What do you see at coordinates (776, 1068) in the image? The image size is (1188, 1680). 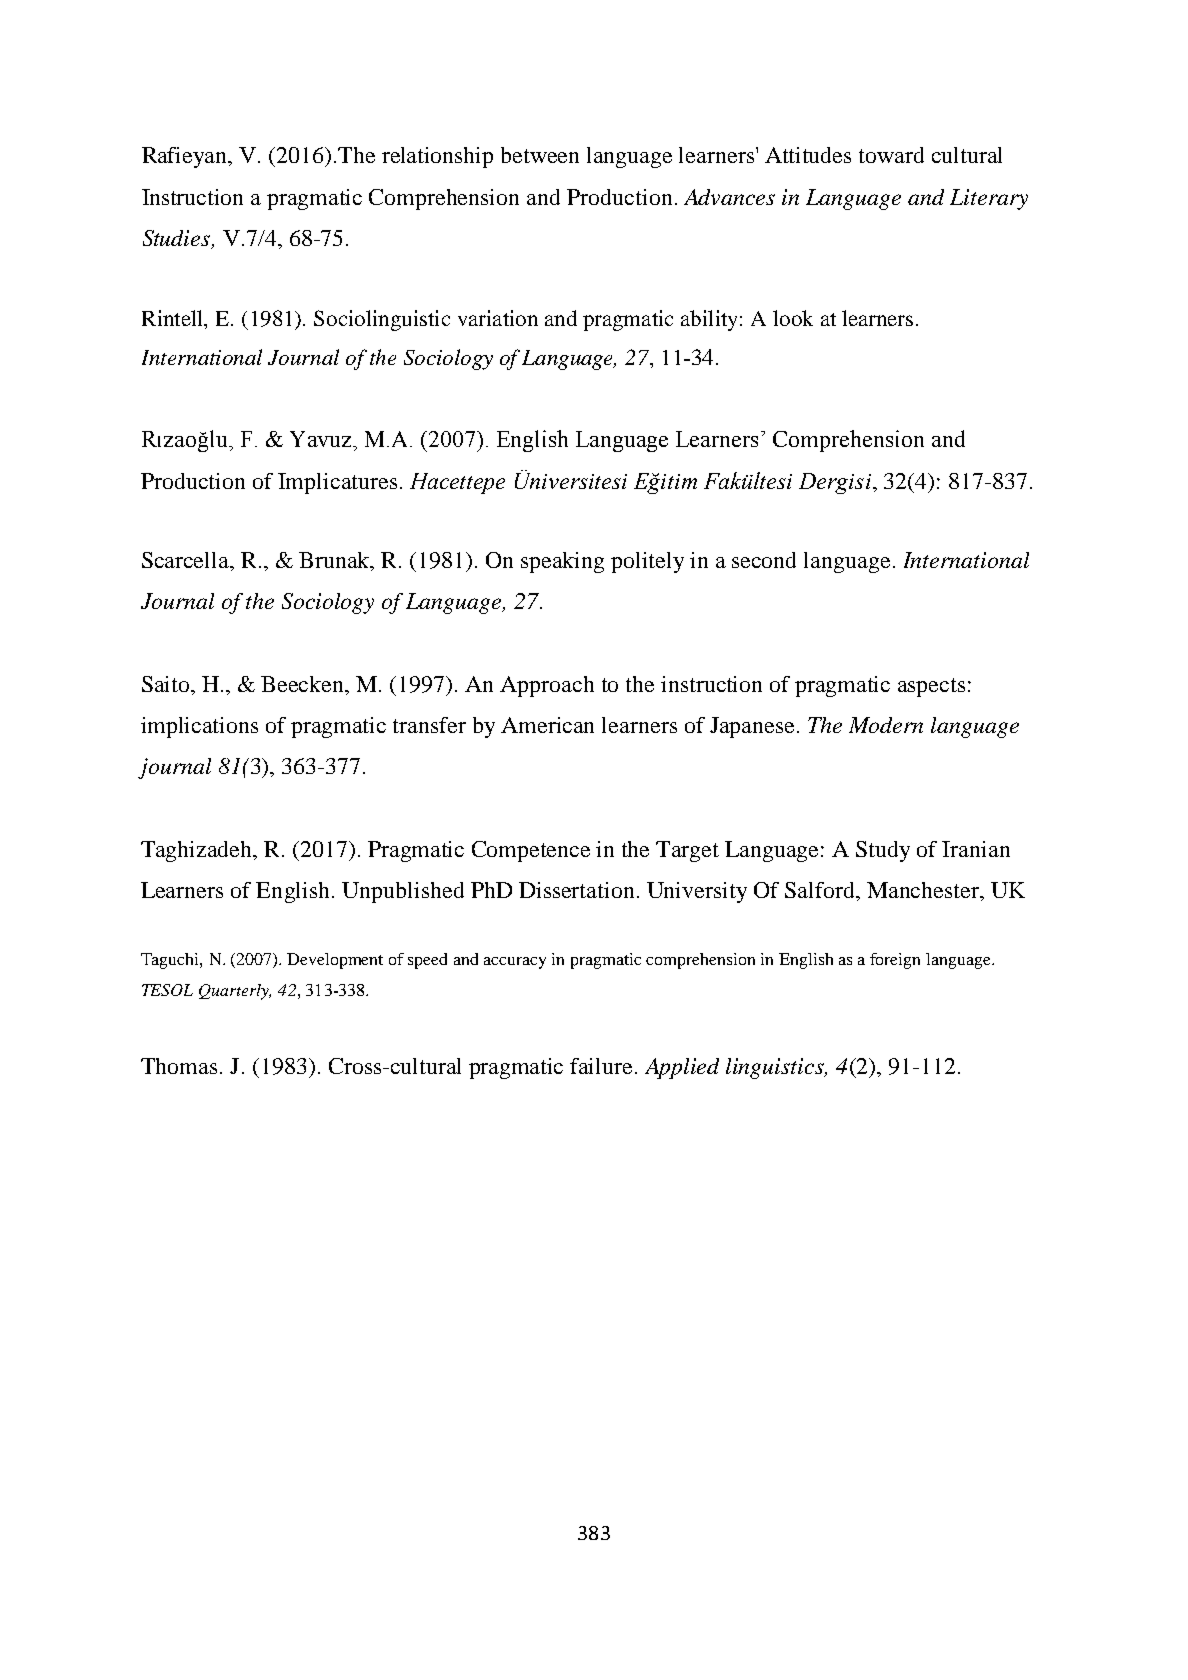 I see `linguistics` at bounding box center [776, 1068].
